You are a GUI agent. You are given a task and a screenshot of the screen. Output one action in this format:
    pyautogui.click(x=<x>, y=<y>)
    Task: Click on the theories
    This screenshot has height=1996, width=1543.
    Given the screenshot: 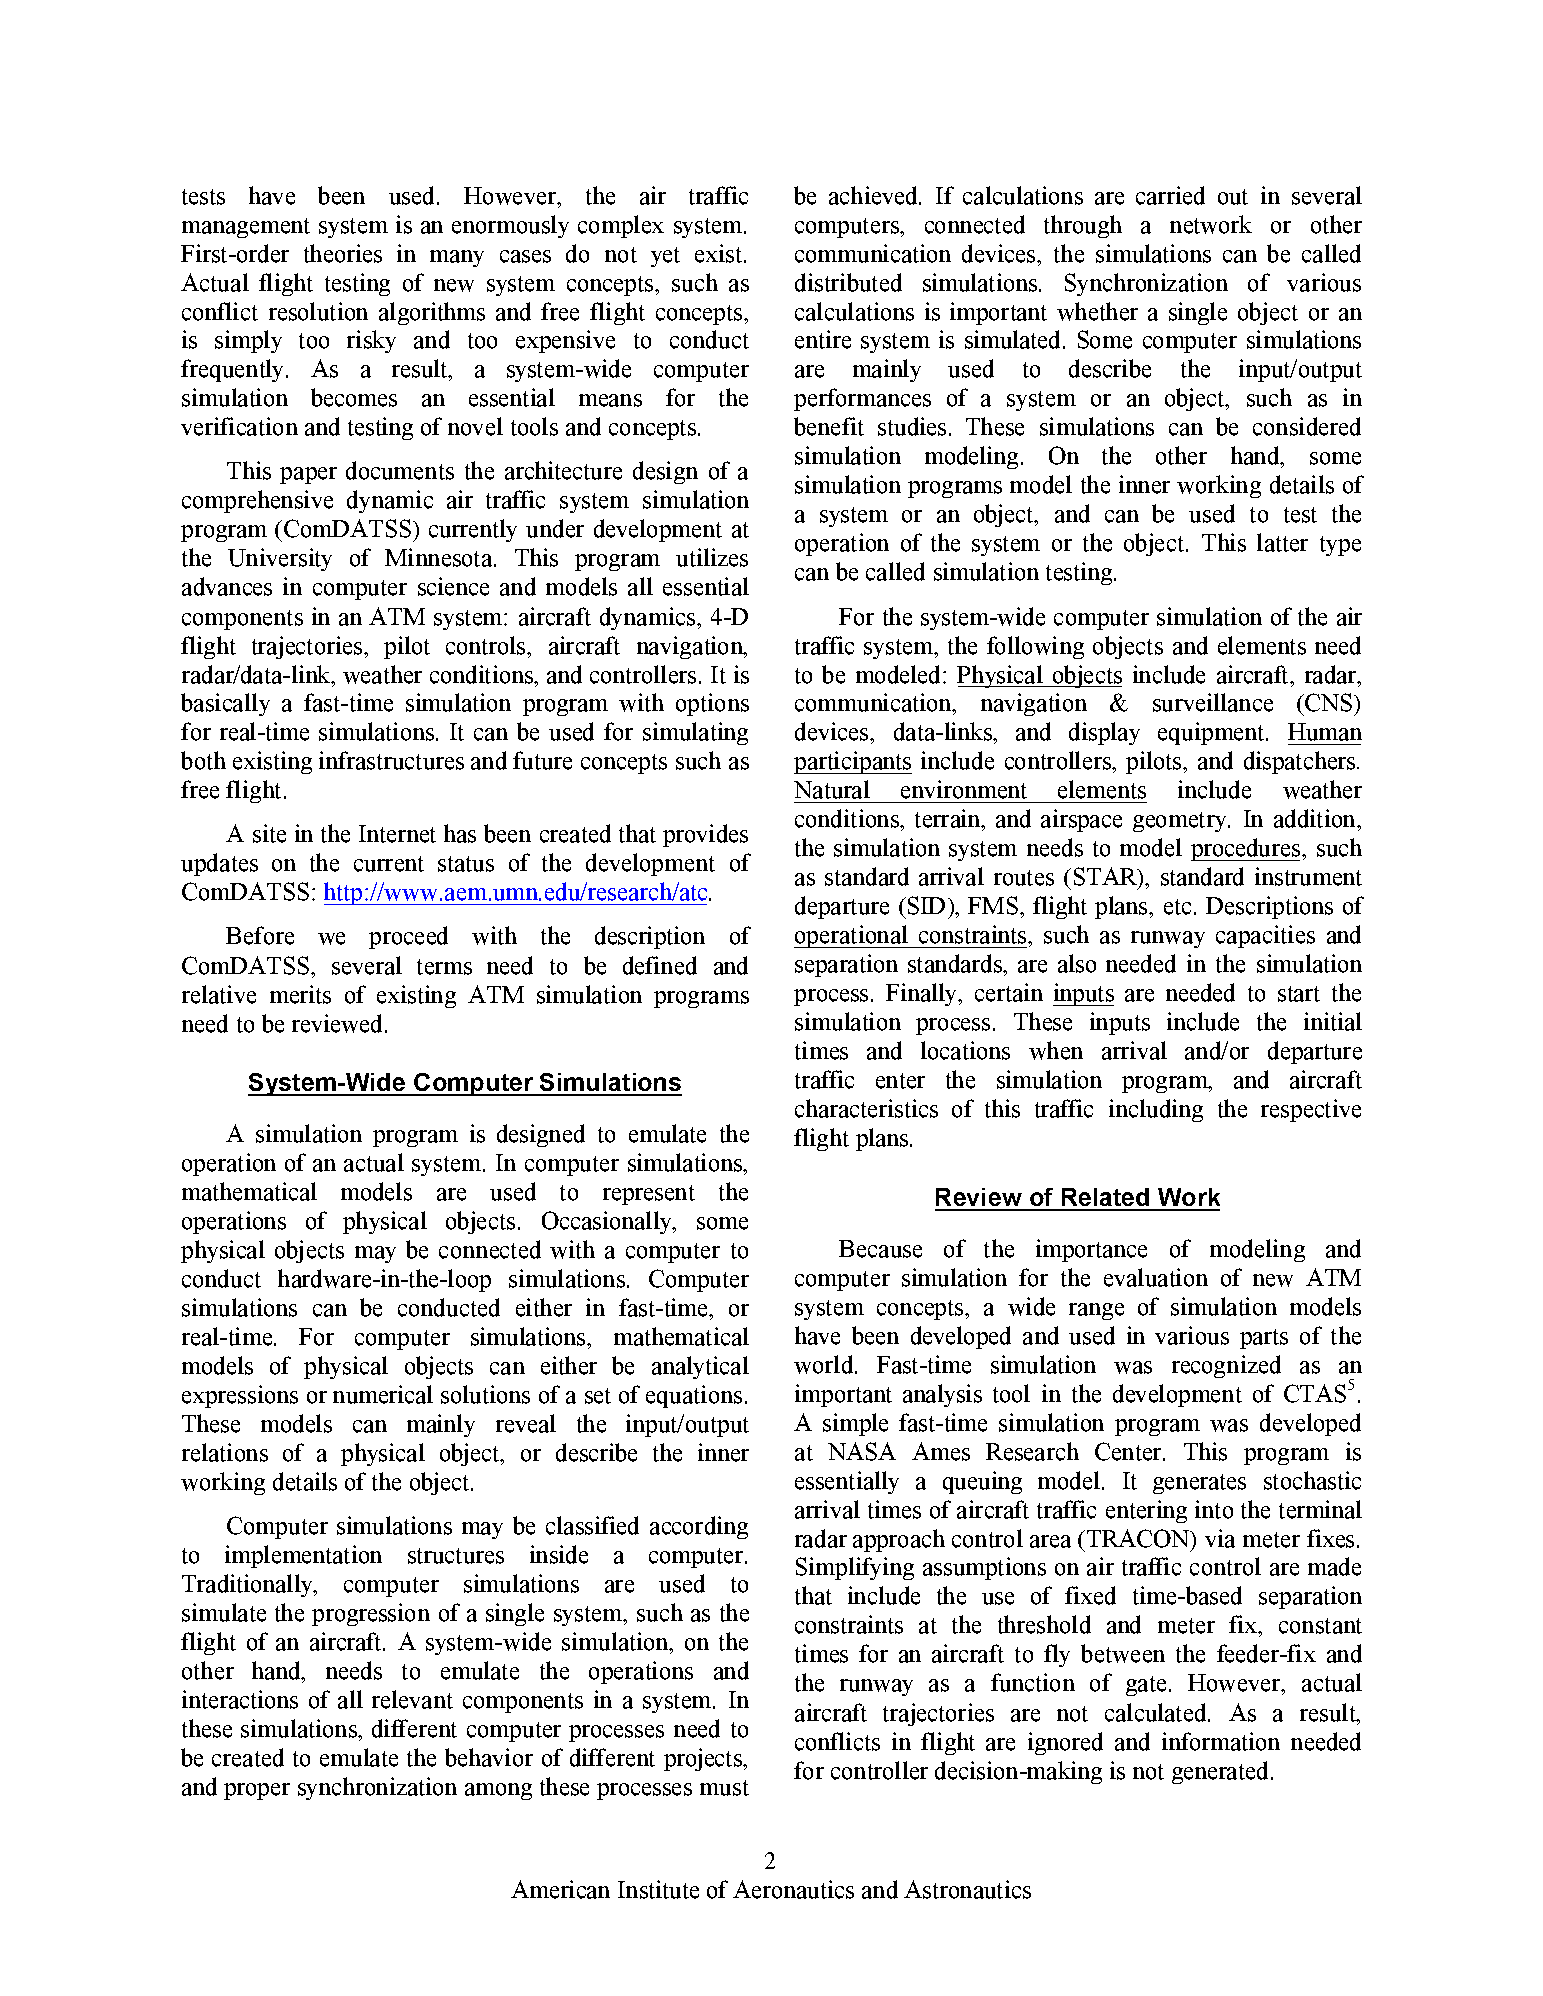 What is the action you would take?
    pyautogui.click(x=343, y=253)
